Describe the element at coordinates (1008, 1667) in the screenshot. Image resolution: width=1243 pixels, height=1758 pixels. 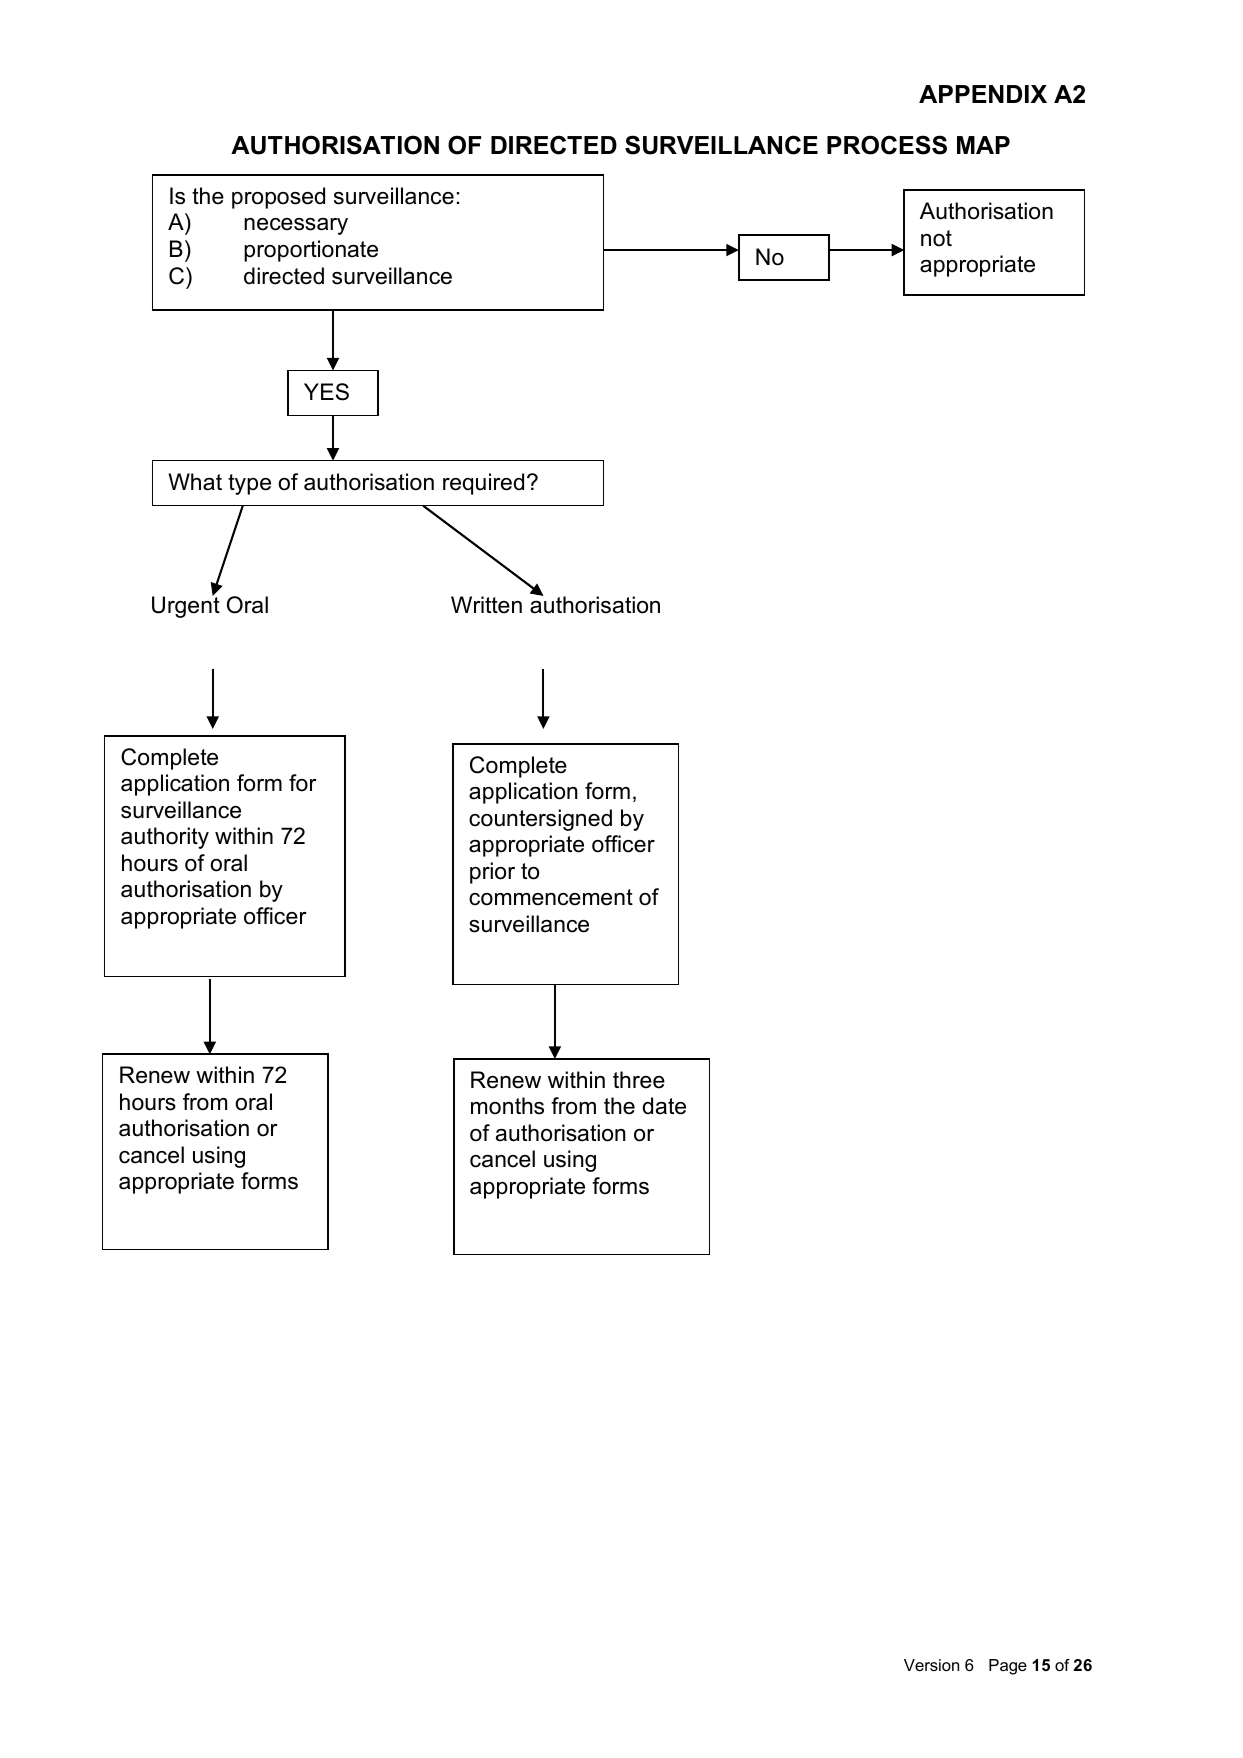
I see `Page` at that location.
